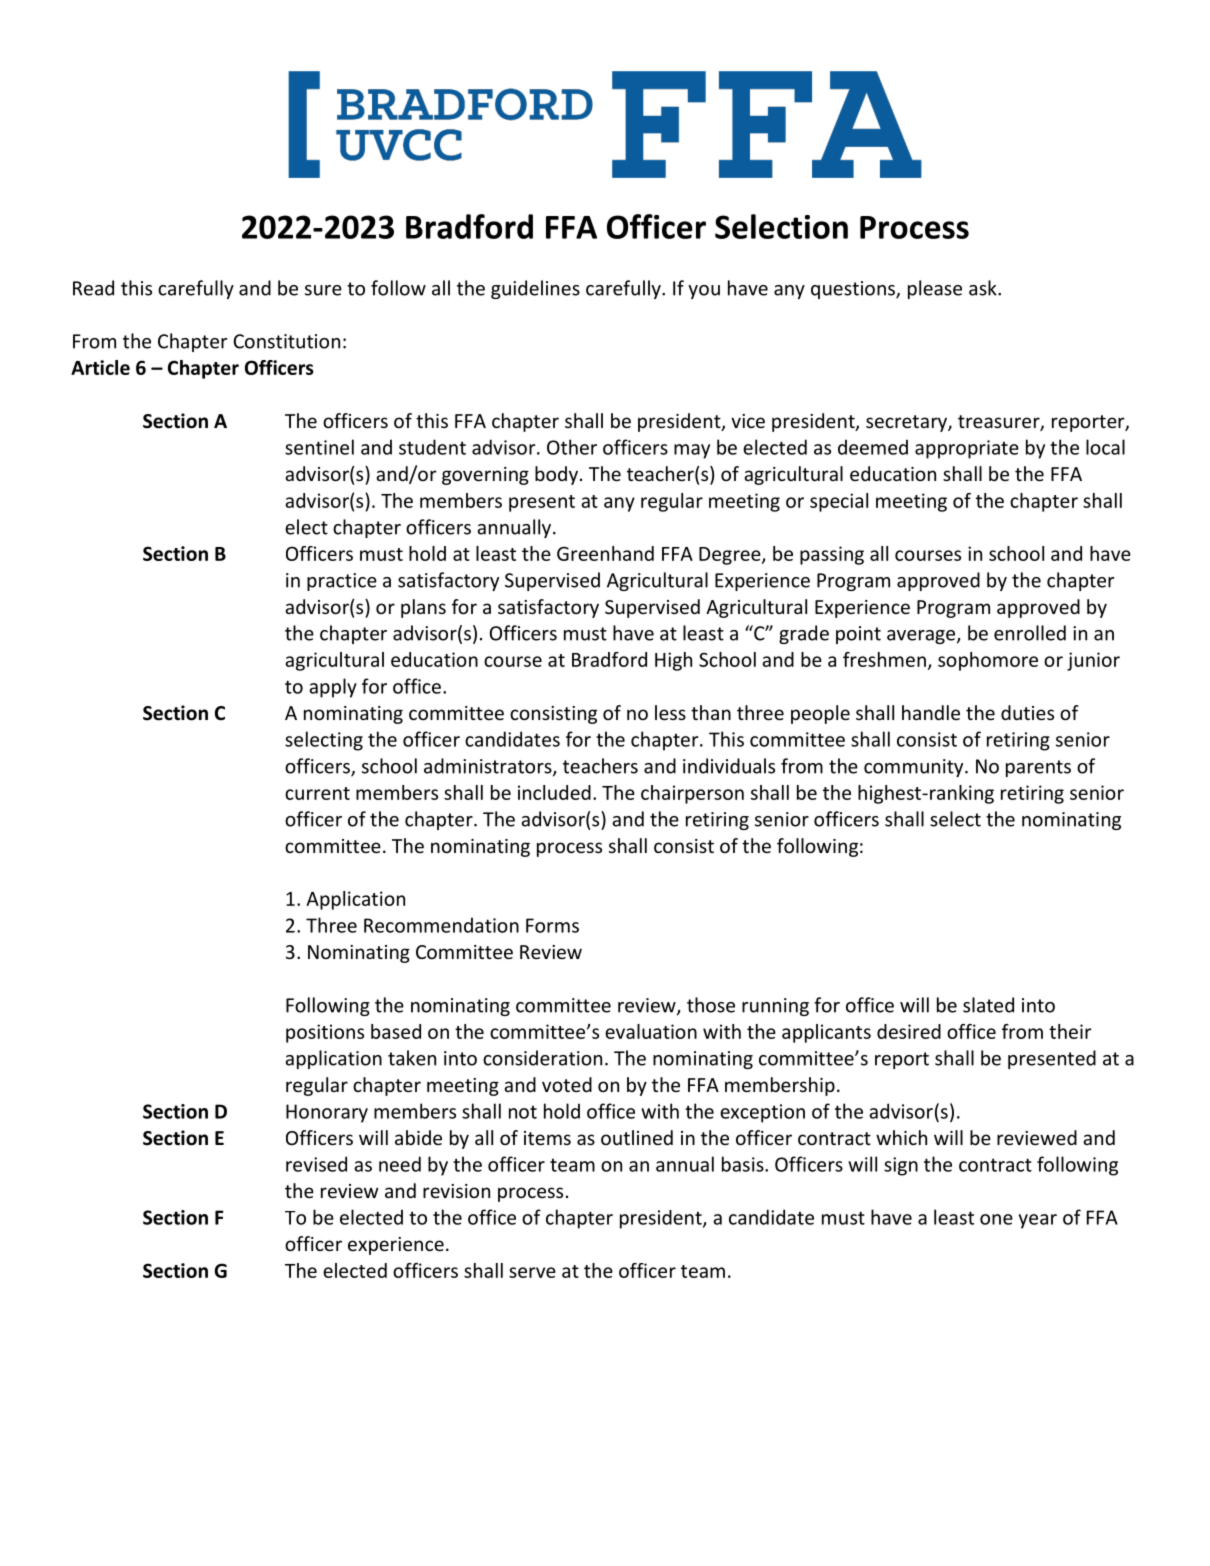  I want to click on Degree, so click(731, 556).
